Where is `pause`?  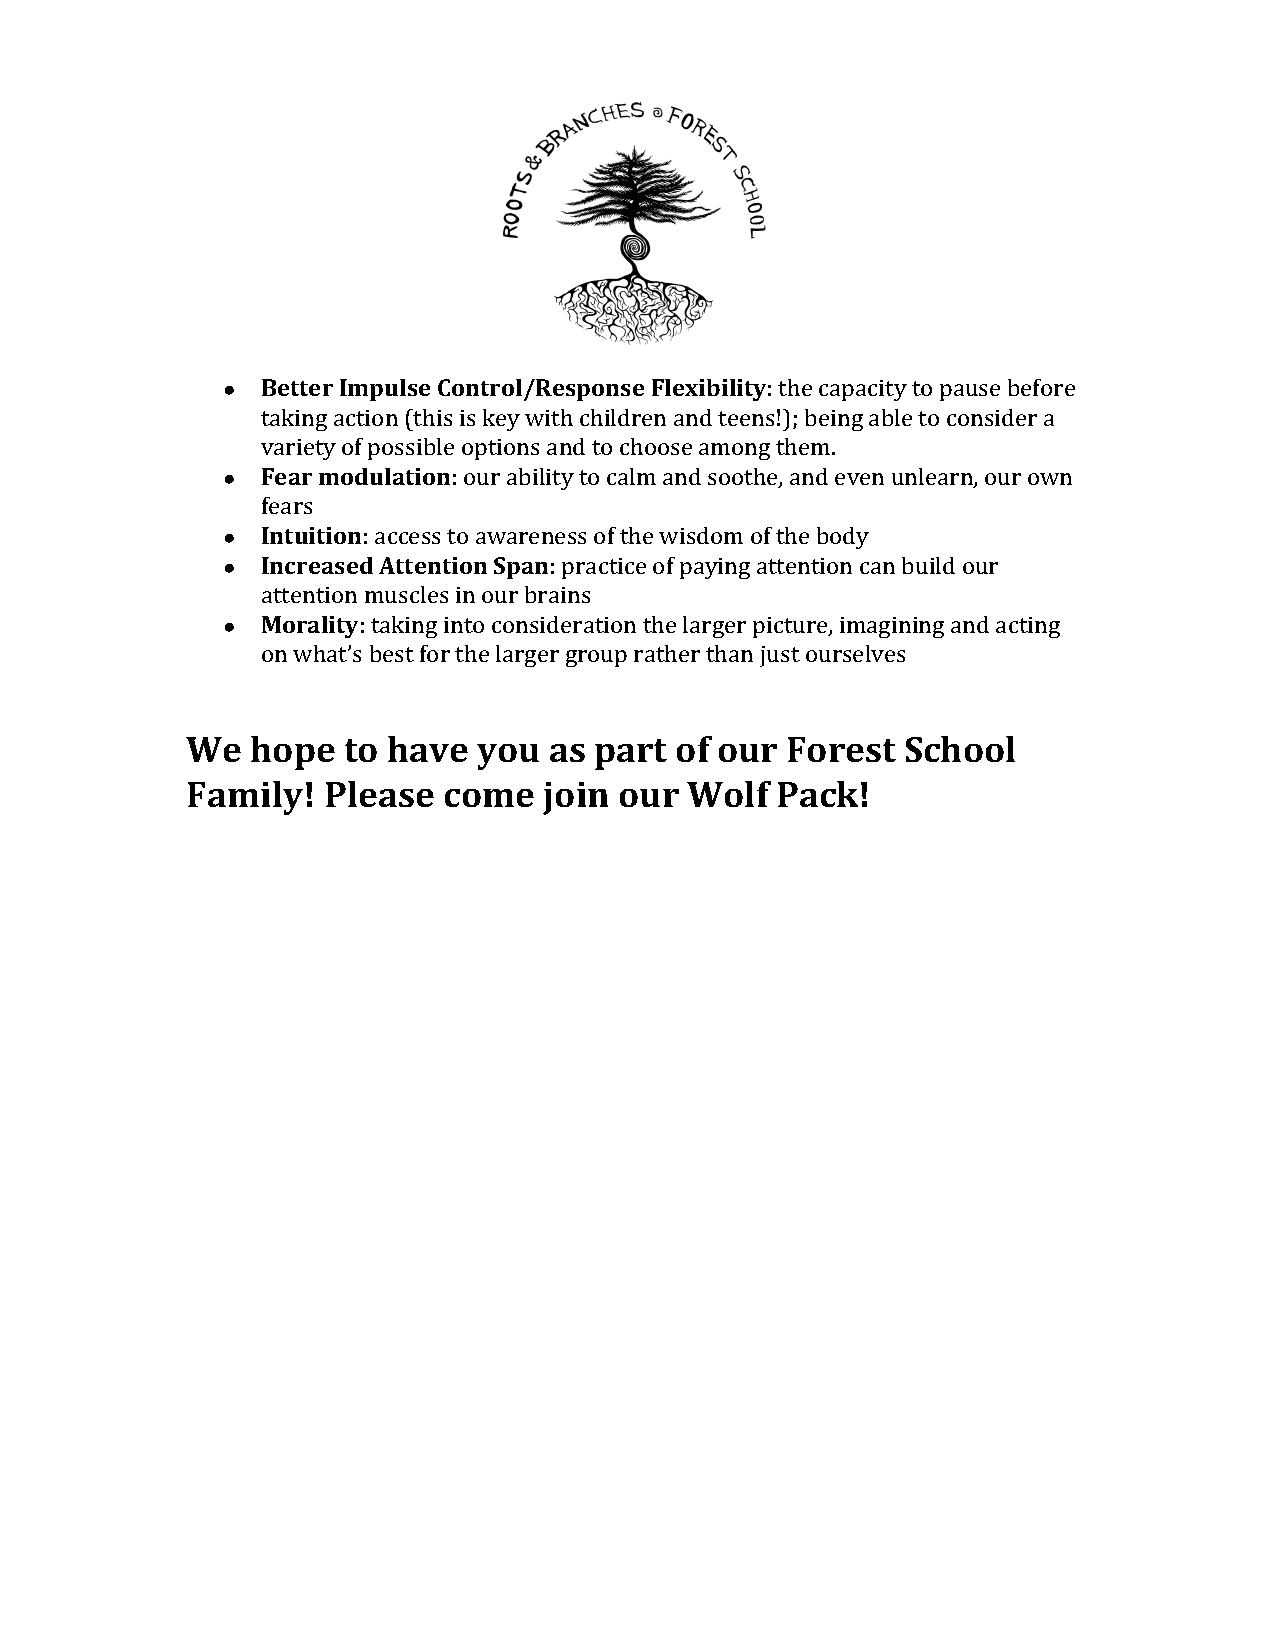 pause is located at coordinates (970, 392).
